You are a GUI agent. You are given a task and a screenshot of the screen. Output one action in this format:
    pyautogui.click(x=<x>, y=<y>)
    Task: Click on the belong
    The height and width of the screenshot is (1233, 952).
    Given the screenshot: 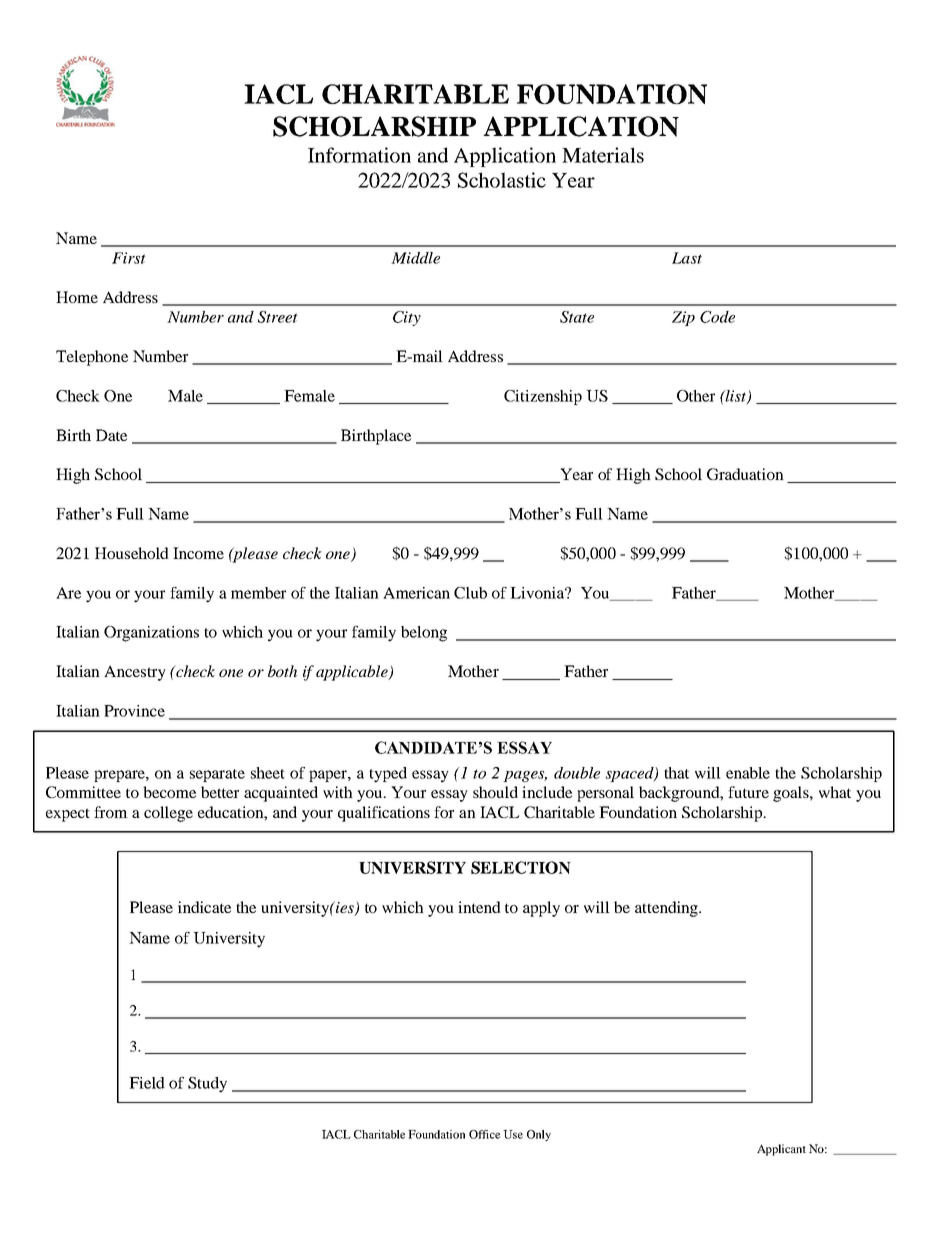 What is the action you would take?
    pyautogui.click(x=424, y=634)
